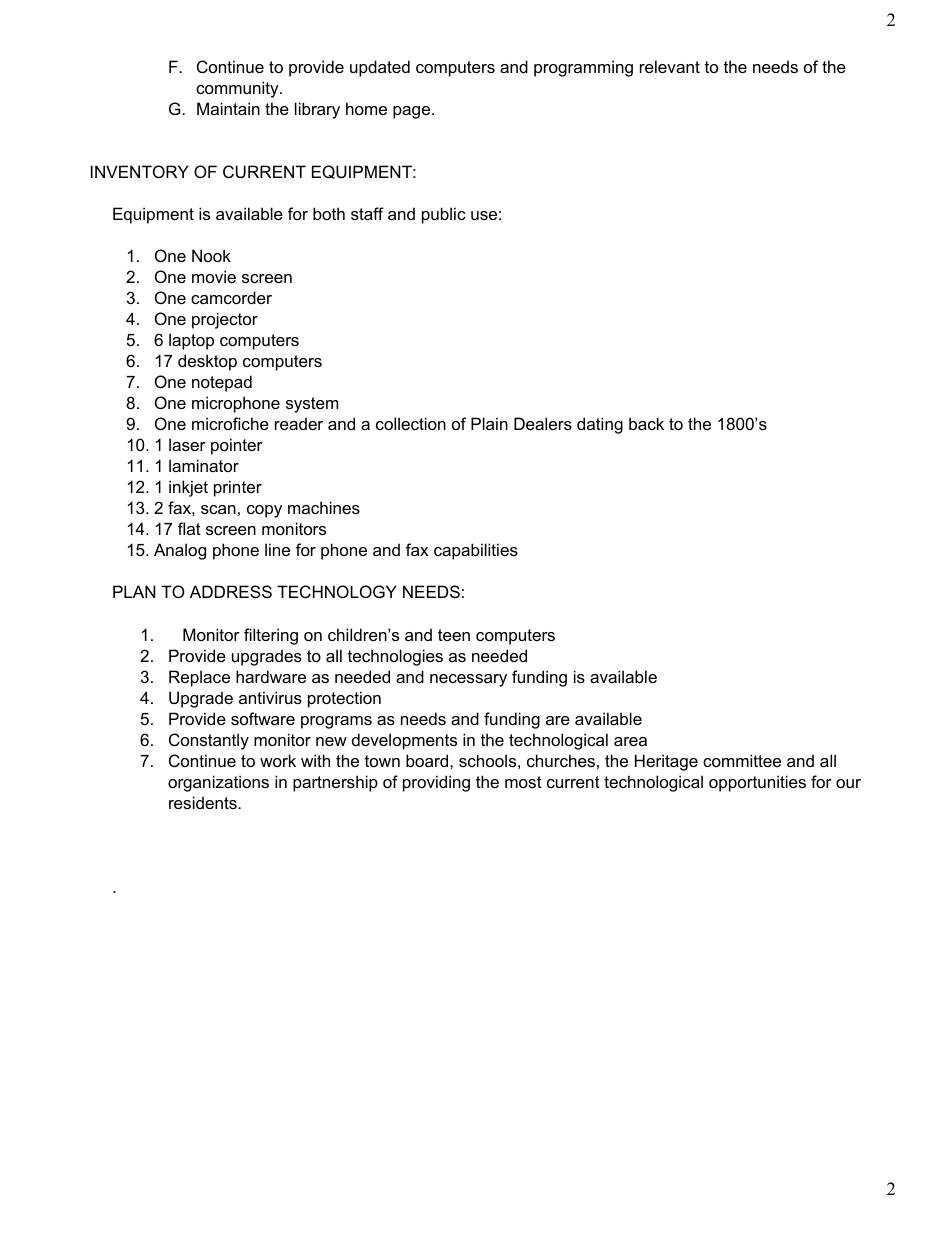  What do you see at coordinates (646, 423) in the document?
I see `back` at bounding box center [646, 423].
